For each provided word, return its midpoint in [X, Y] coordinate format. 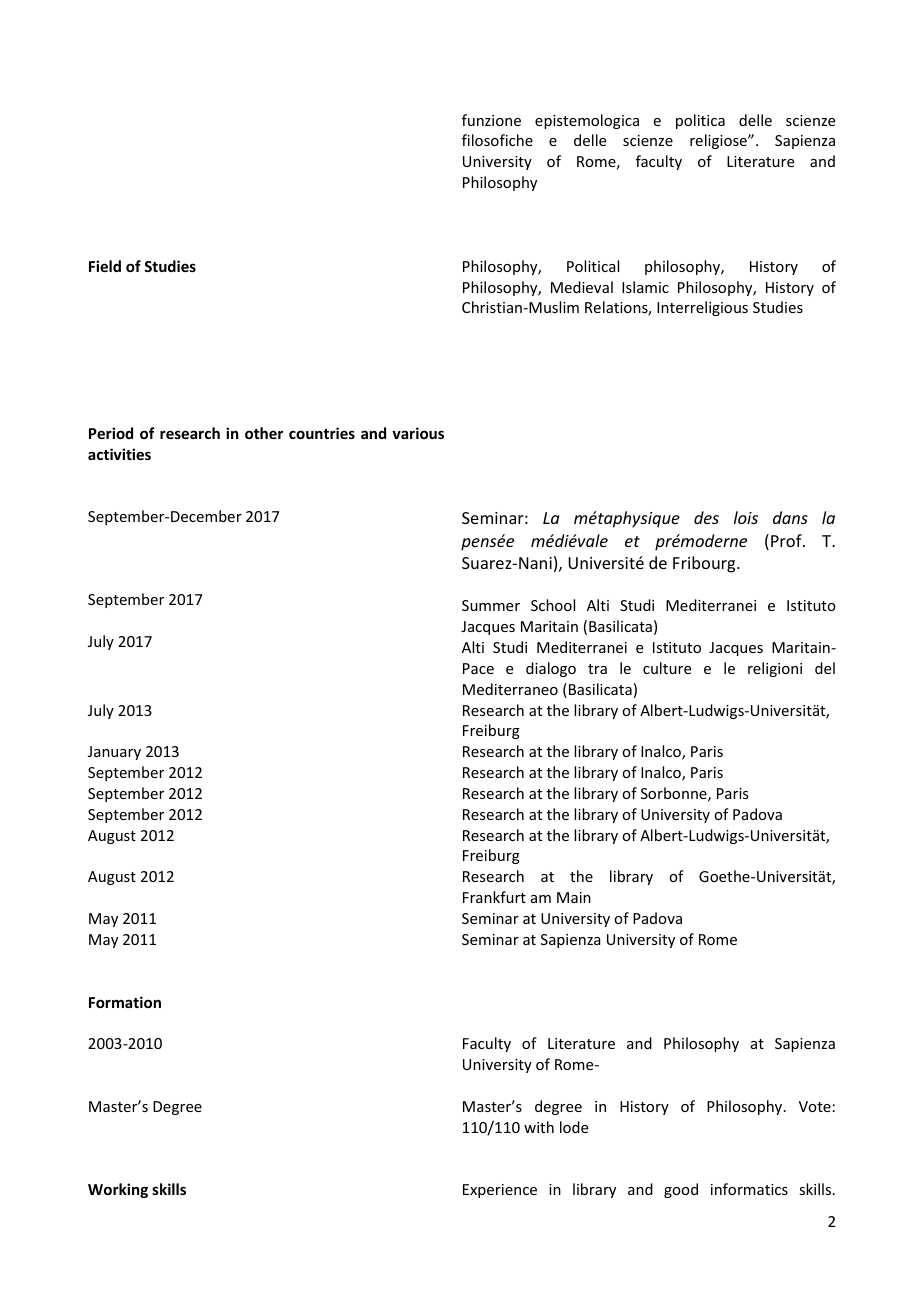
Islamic [645, 287]
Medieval [582, 287]
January [114, 753]
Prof [787, 540]
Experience [500, 1191]
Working [118, 1190]
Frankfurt [494, 897]
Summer [491, 605]
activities [119, 454]
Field [105, 266]
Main [574, 897]
